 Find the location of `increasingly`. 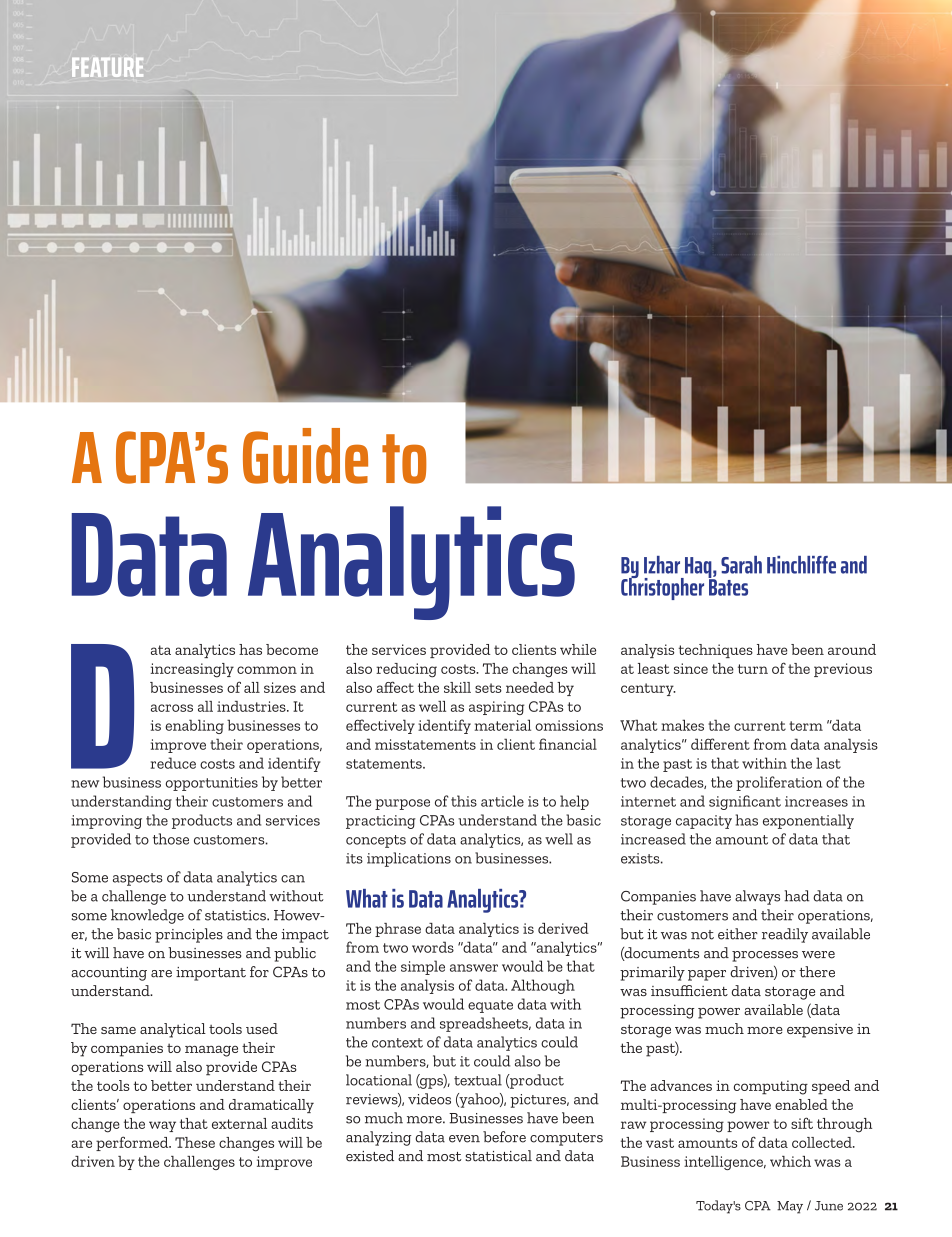

increasingly is located at coordinates (192, 670).
